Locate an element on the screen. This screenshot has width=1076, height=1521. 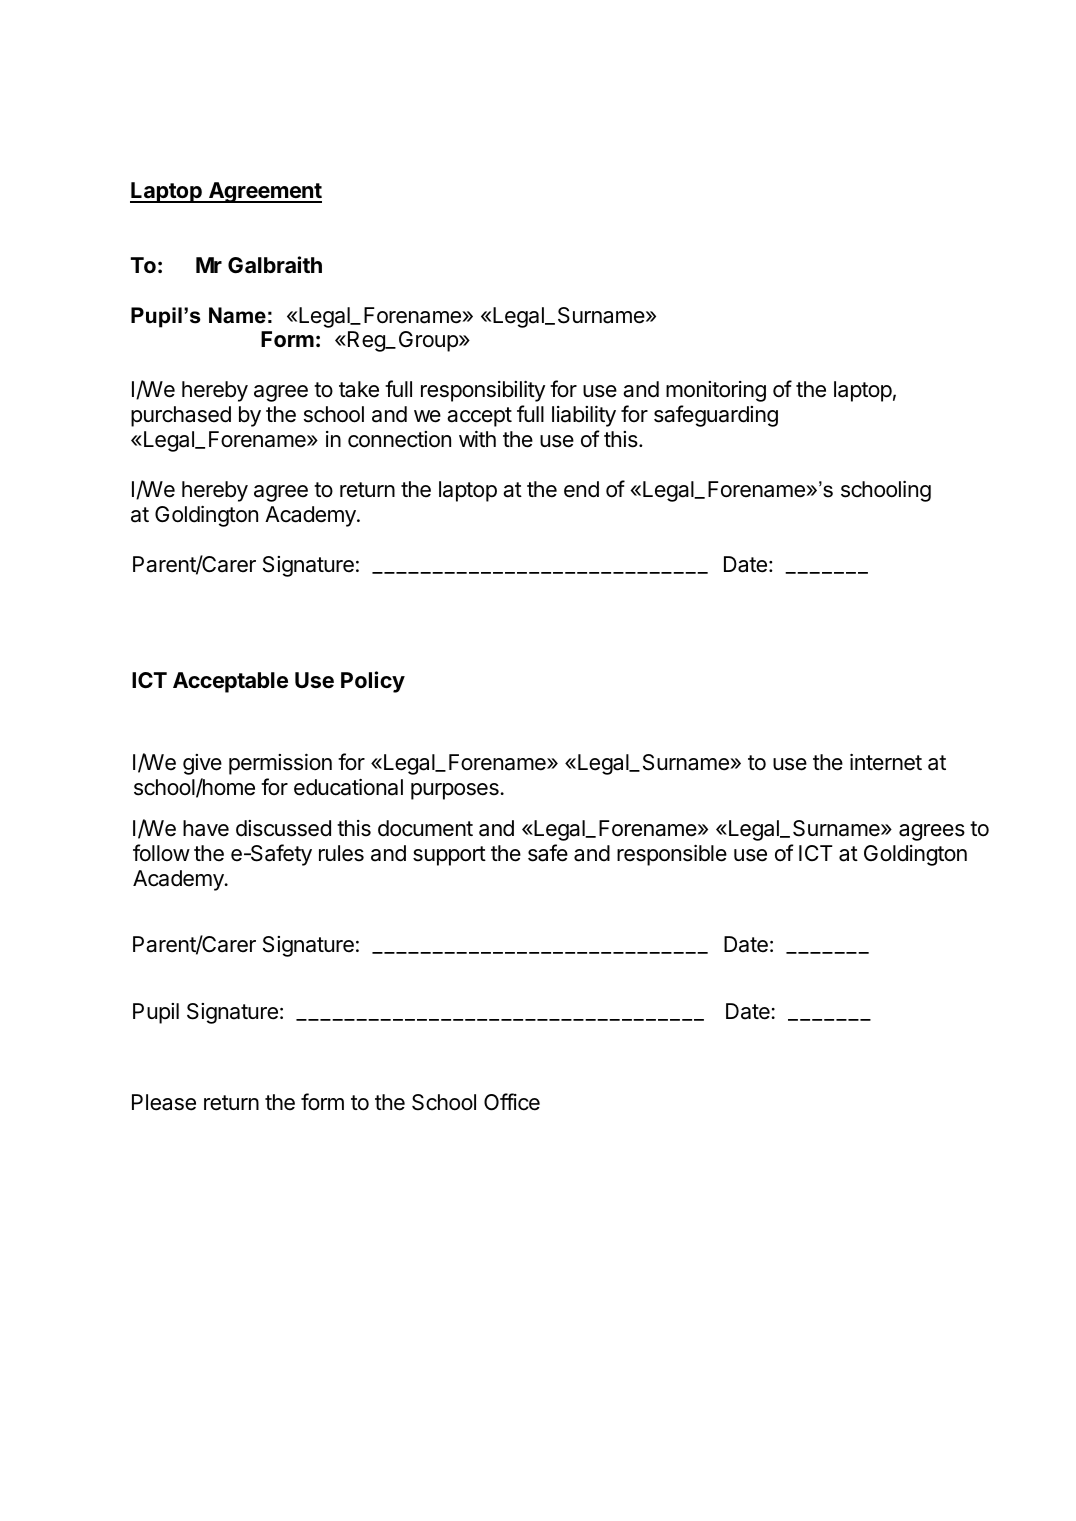
liability is located at coordinates (584, 416).
